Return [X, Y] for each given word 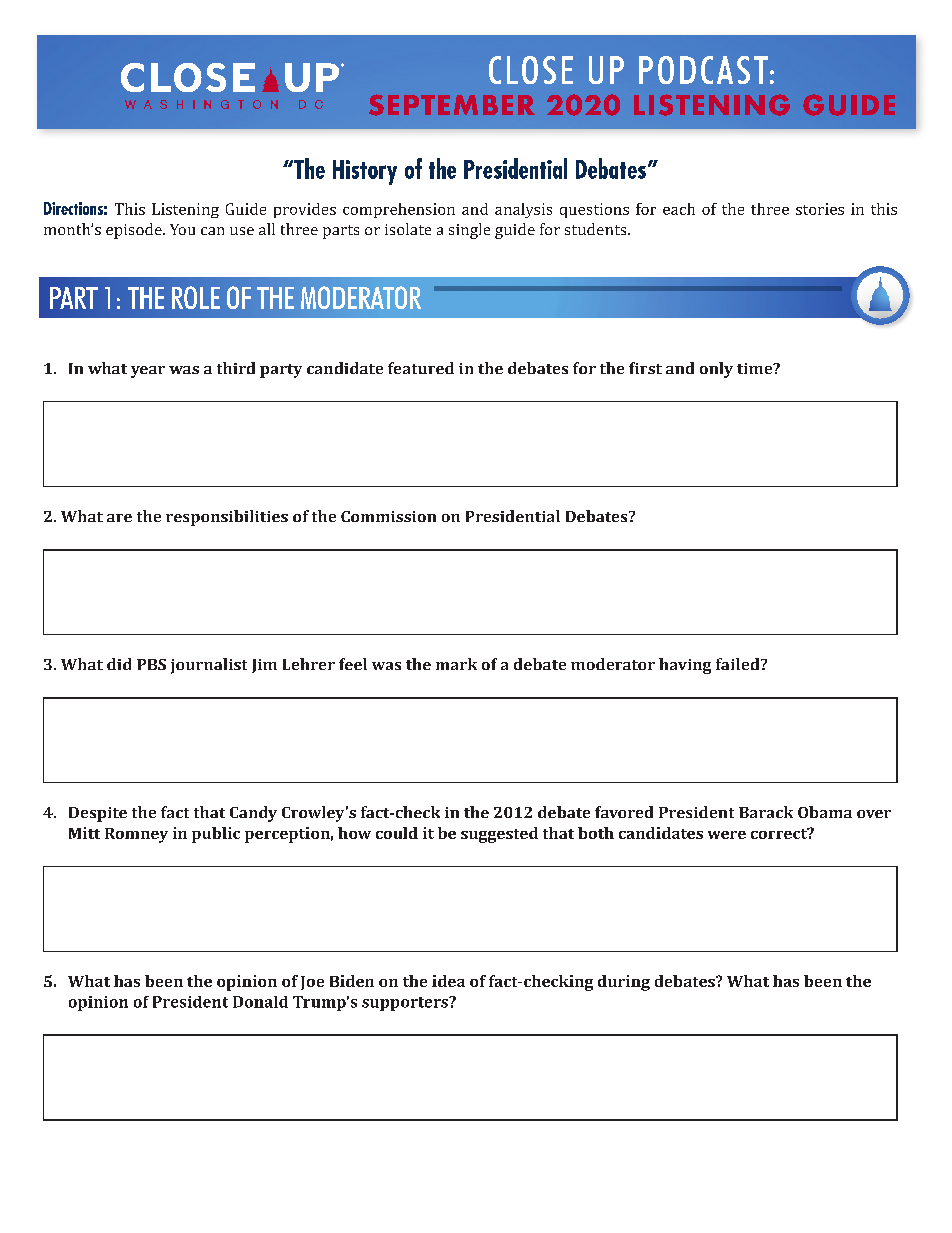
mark [456, 664]
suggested [499, 835]
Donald [260, 1002]
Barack [766, 812]
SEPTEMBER [452, 105]
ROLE [196, 297]
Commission [388, 516]
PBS [151, 664]
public [216, 835]
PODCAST [703, 70]
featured [421, 368]
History [365, 172]
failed [739, 664]
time [756, 368]
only [716, 370]
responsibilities [227, 518]
